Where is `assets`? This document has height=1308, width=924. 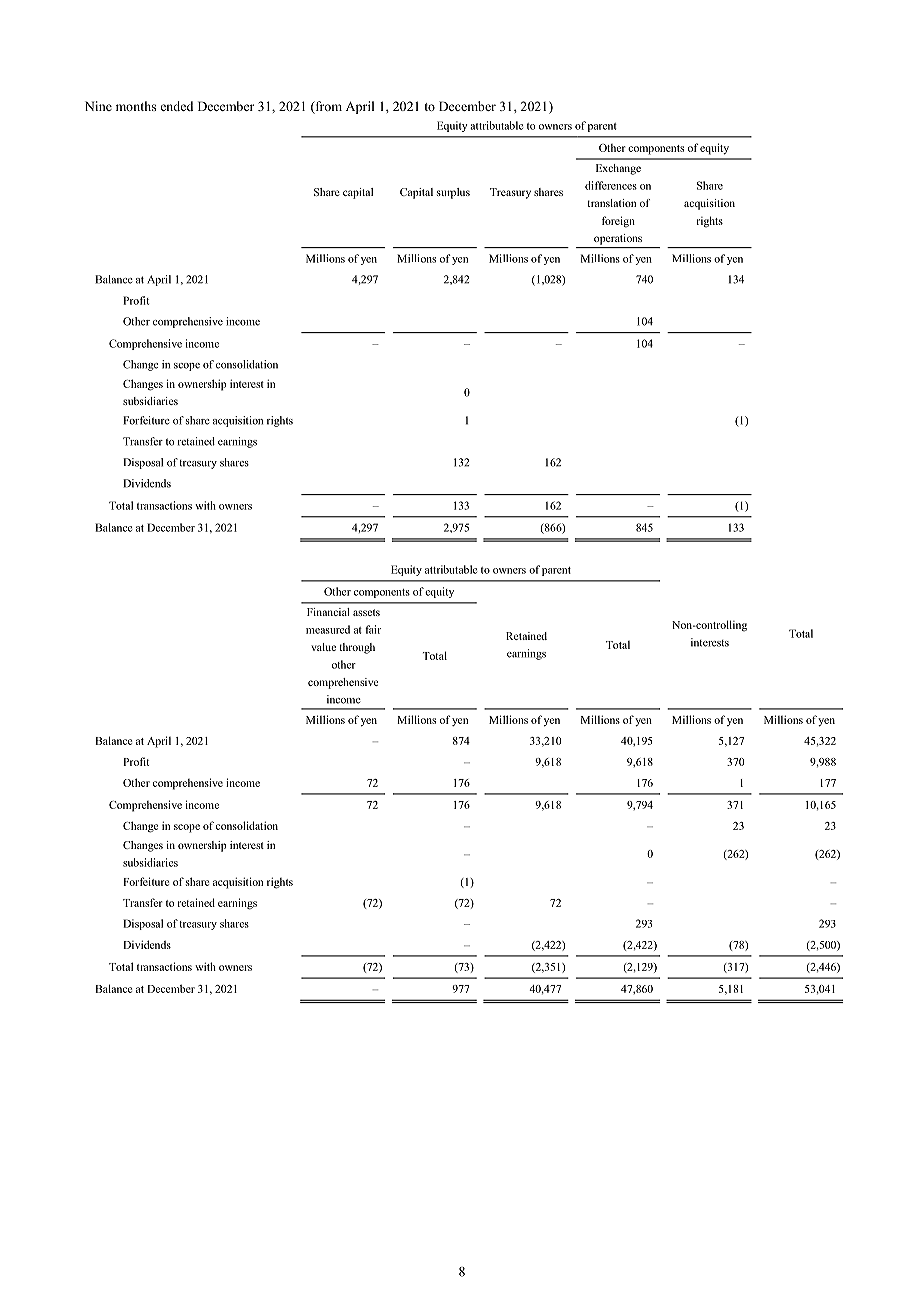 assets is located at coordinates (366, 612).
